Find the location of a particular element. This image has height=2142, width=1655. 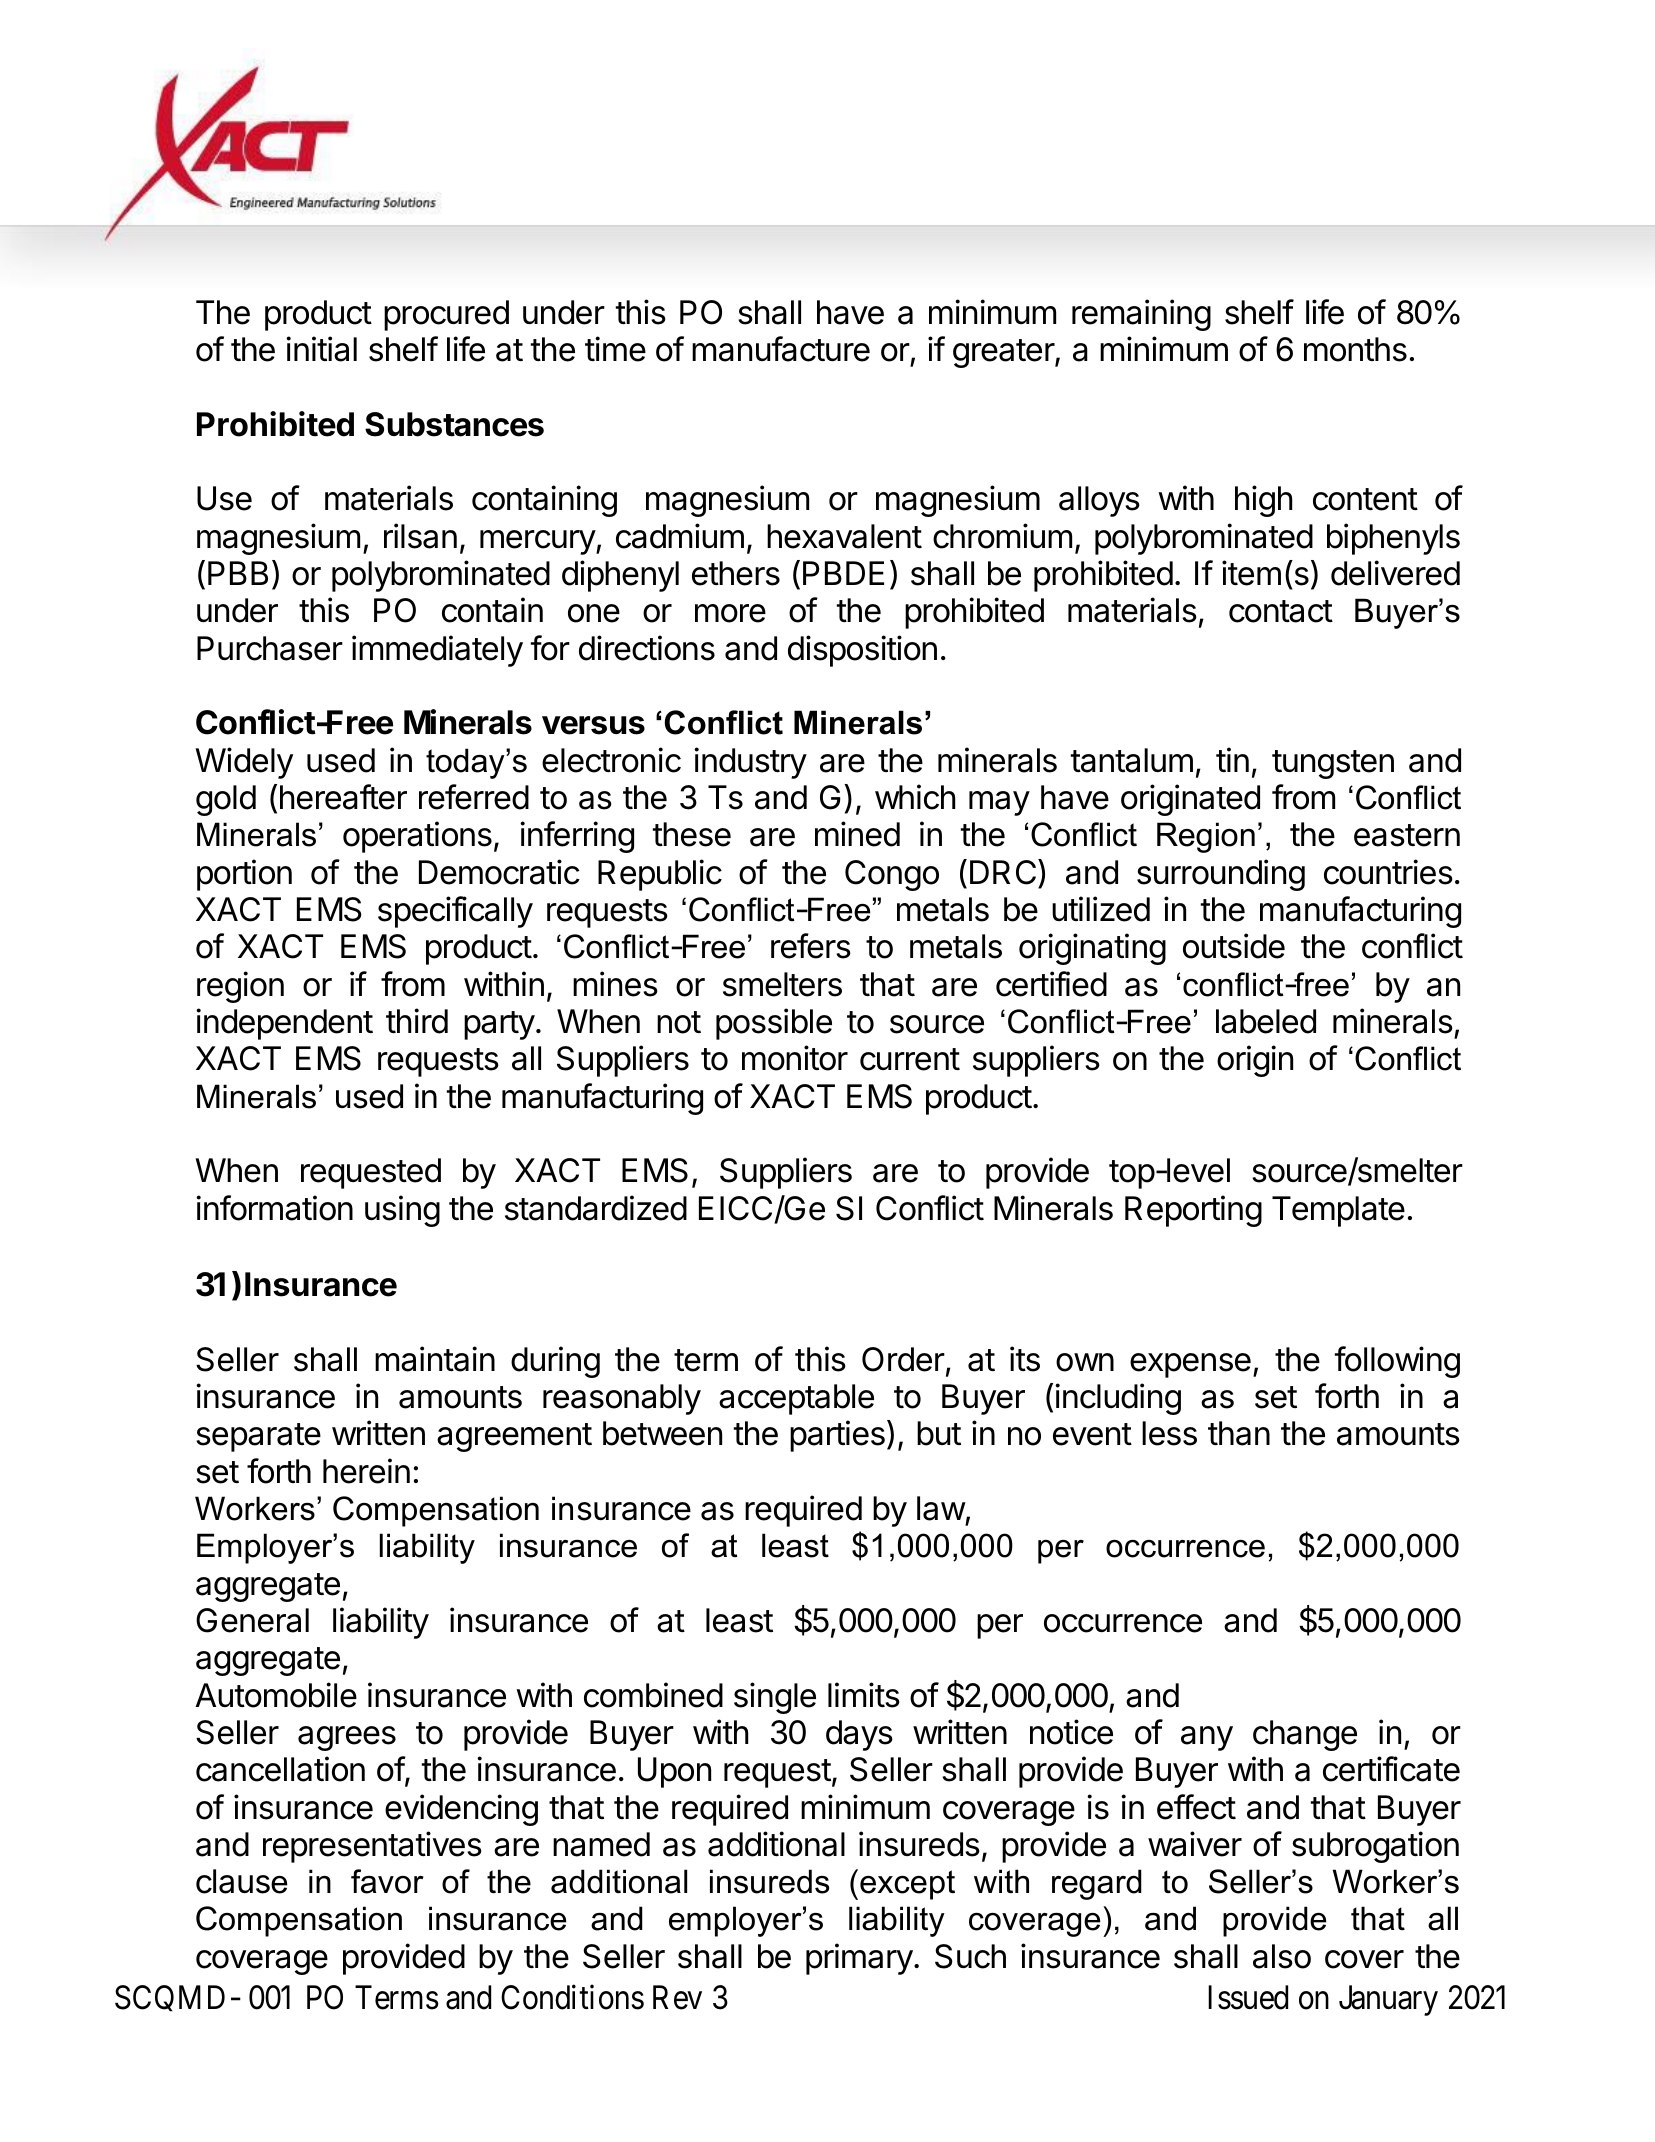

Reporting is located at coordinates (1193, 1211).
